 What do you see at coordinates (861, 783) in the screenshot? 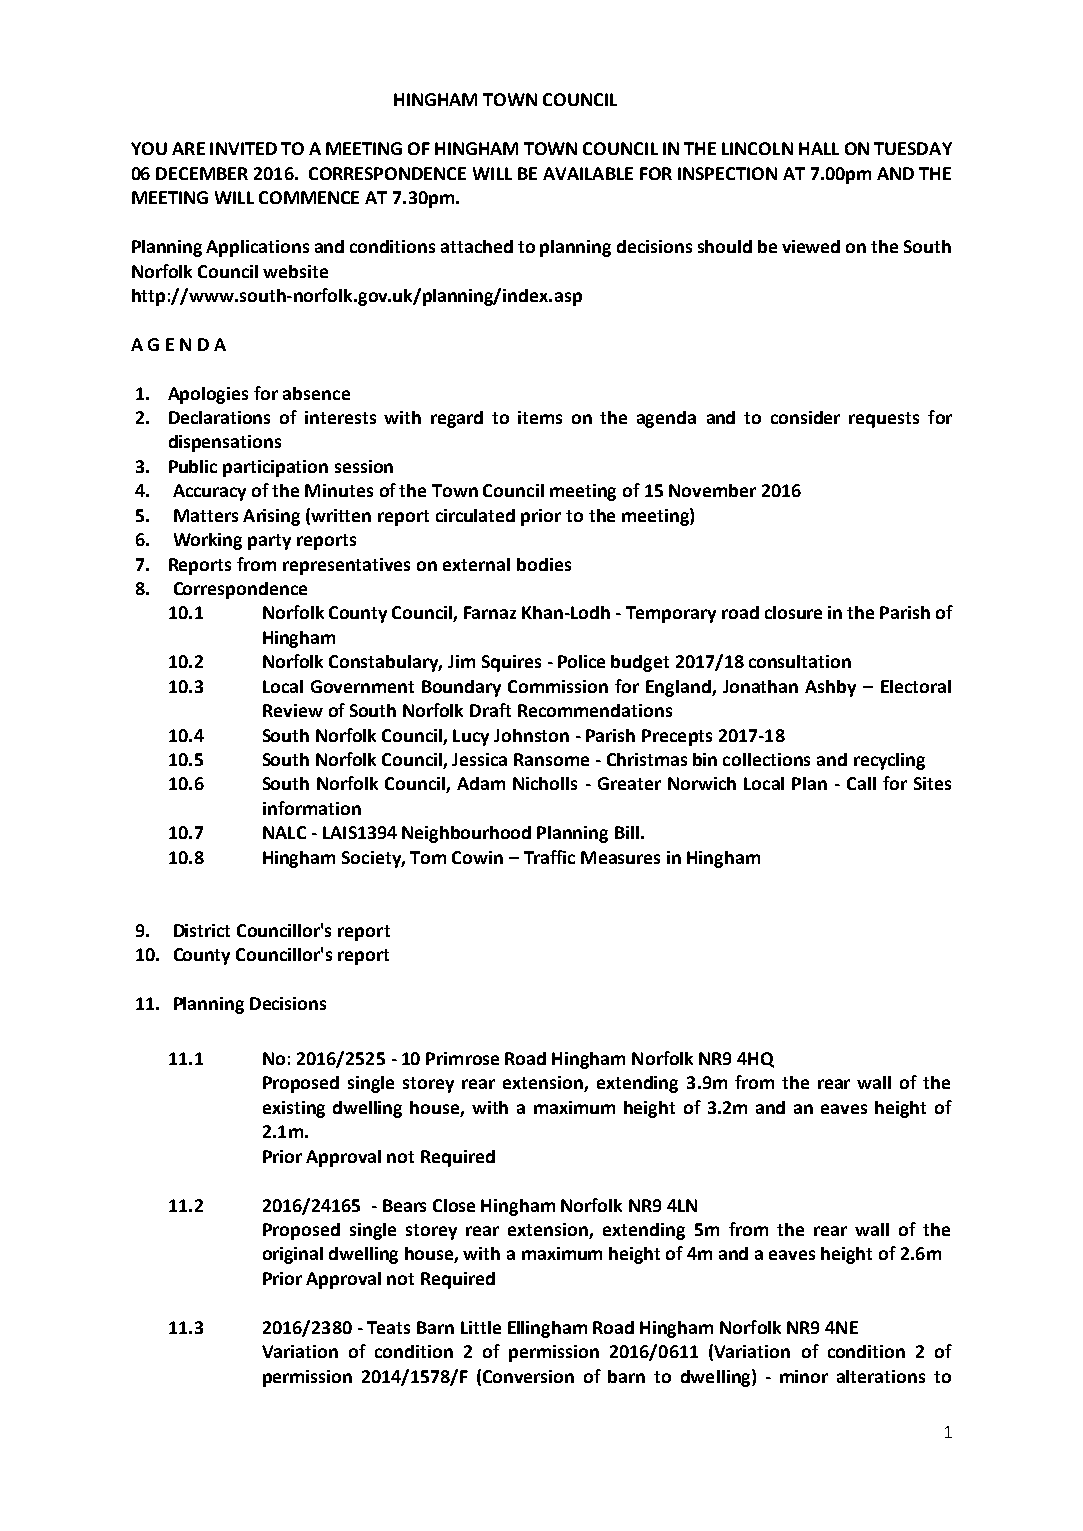
I see `Call` at bounding box center [861, 783].
